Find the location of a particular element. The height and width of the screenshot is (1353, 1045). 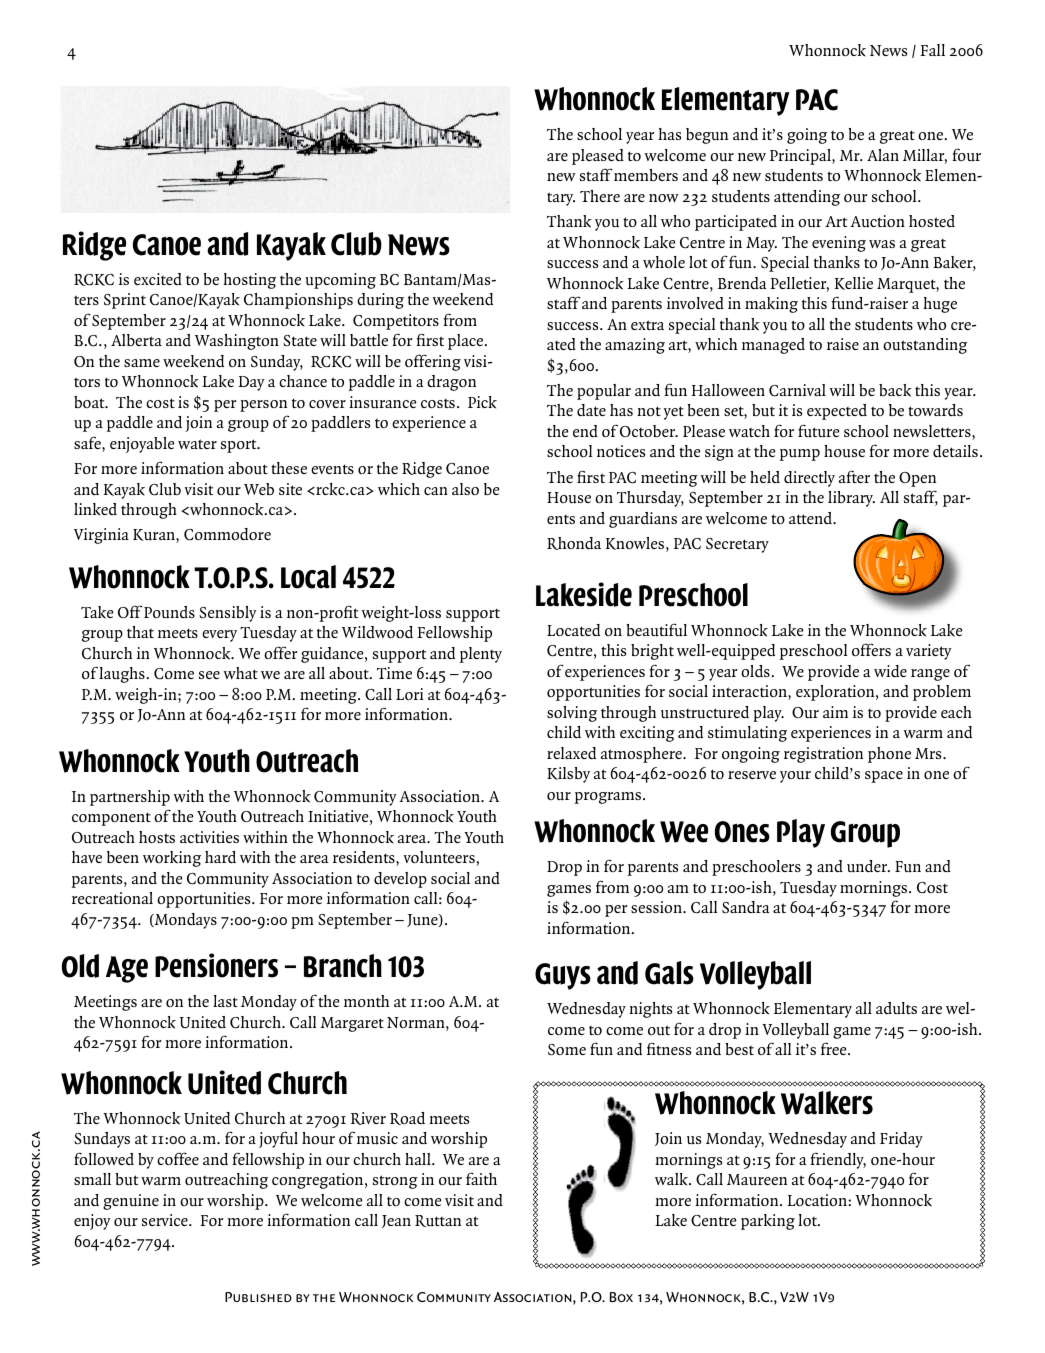

wide is located at coordinates (890, 671).
